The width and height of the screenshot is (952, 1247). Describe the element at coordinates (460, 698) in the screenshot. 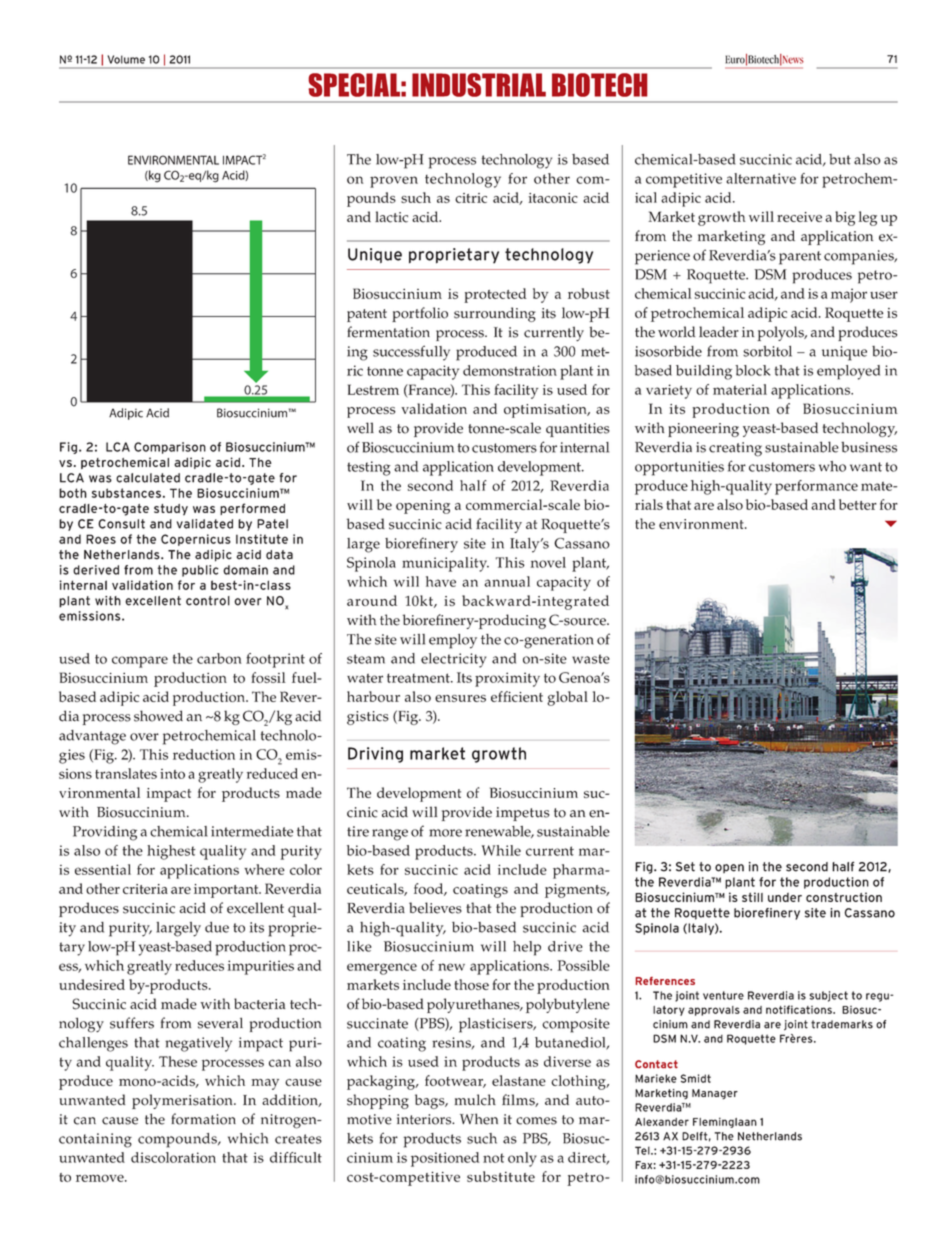

I see `ensures` at that location.
